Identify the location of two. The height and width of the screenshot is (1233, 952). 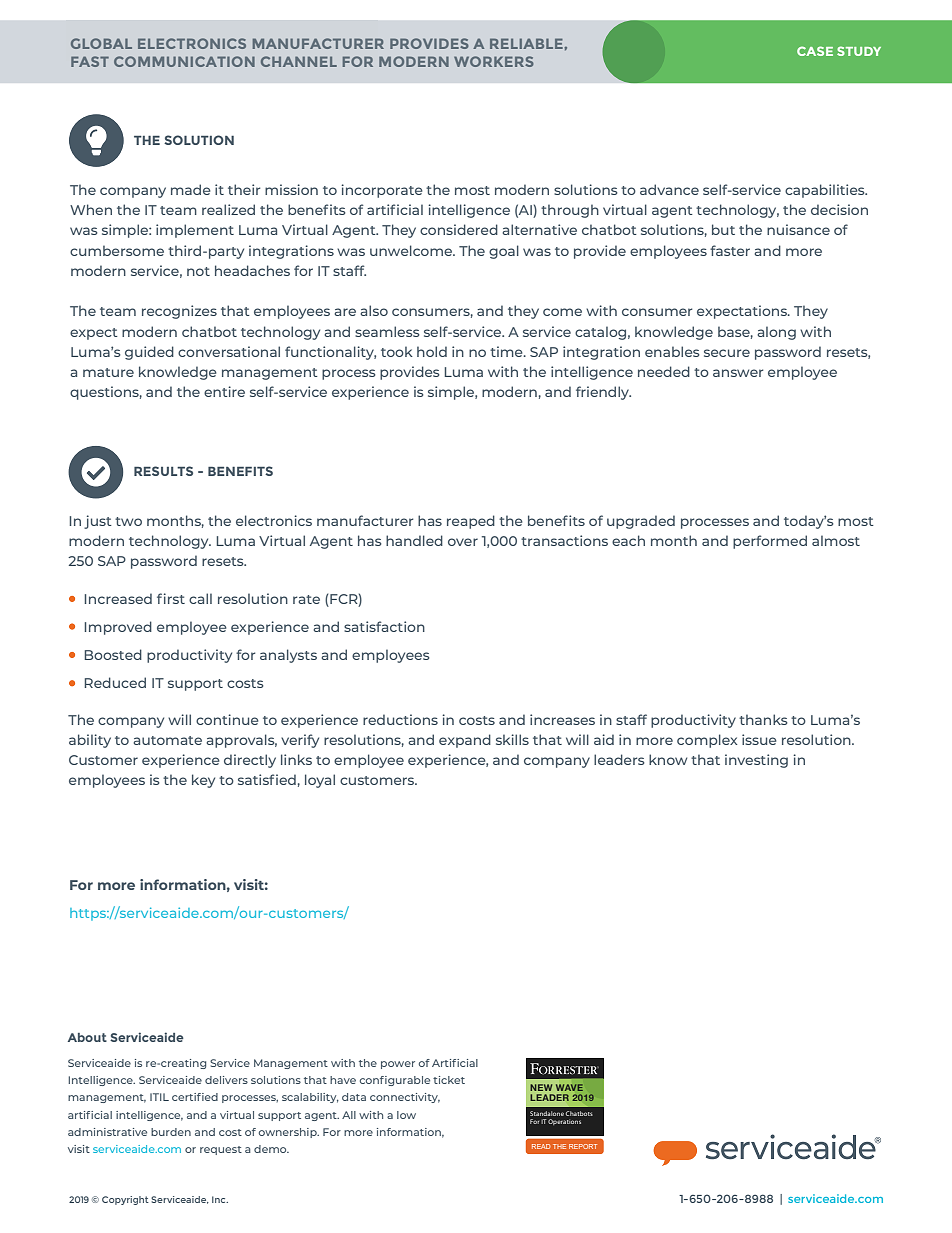
(128, 521).
